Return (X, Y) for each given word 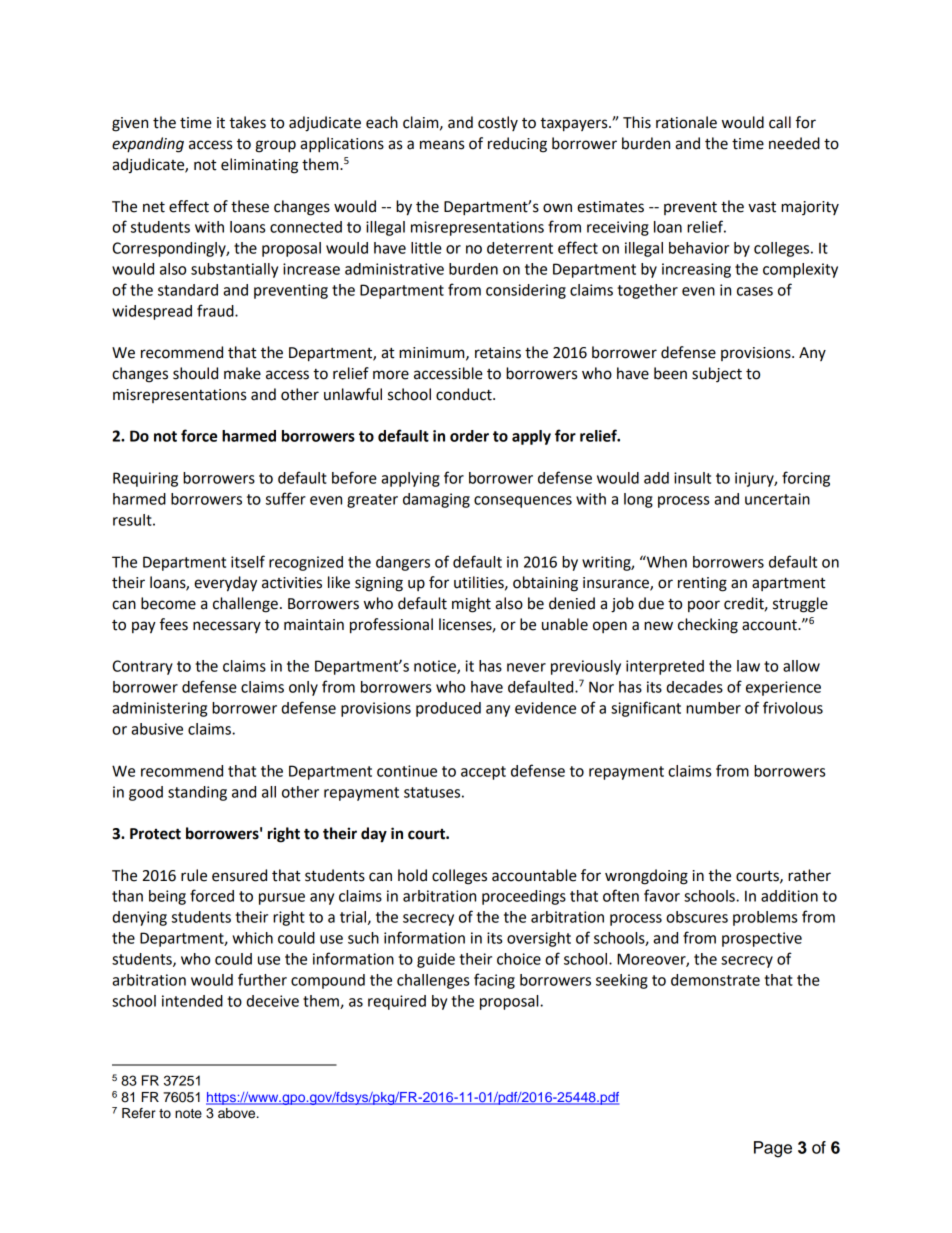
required (397, 1002)
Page (773, 1149)
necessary (227, 627)
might (471, 605)
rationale (686, 122)
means (442, 145)
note (188, 1114)
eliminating (259, 166)
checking (708, 626)
